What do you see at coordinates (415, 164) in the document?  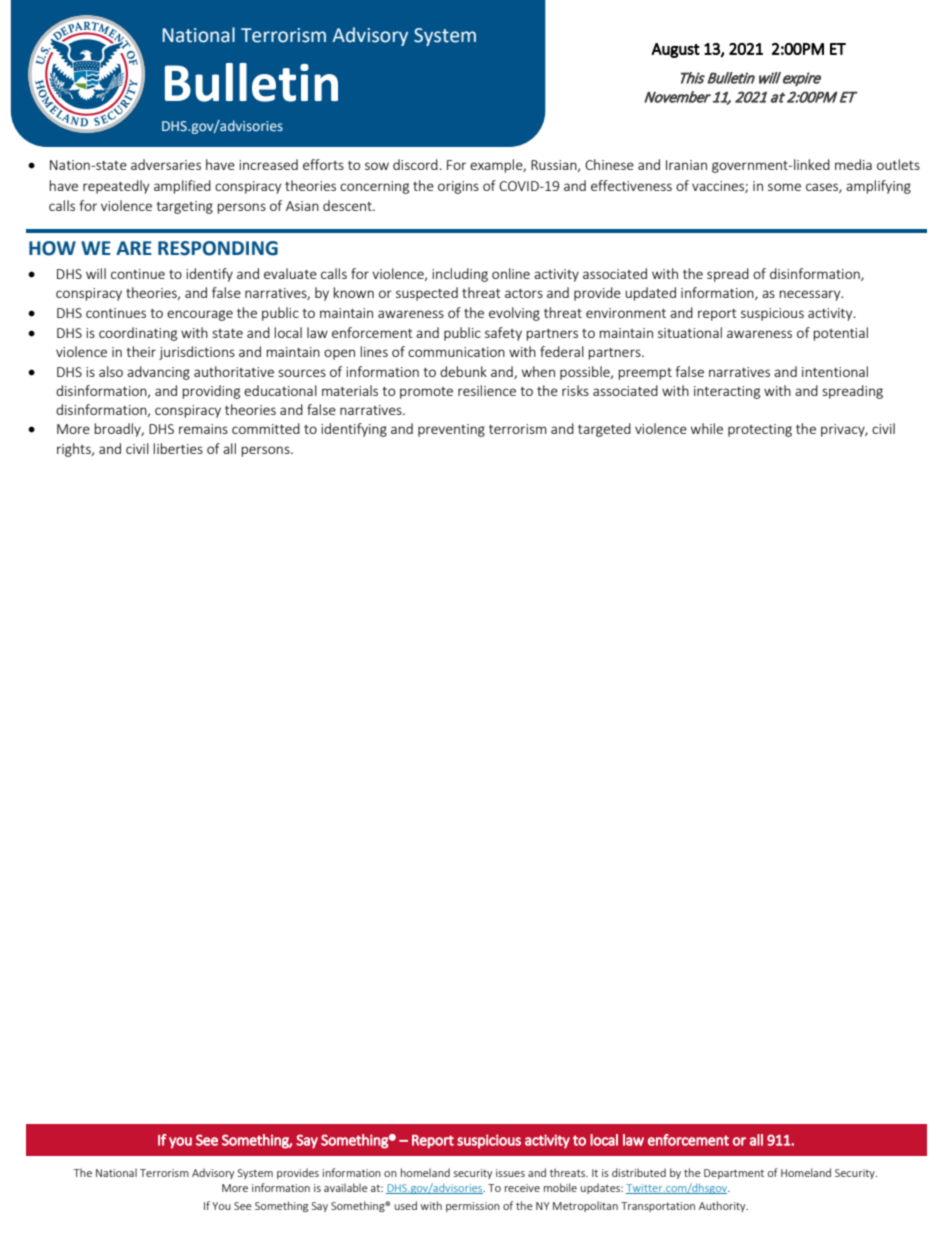 I see `discord` at bounding box center [415, 164].
